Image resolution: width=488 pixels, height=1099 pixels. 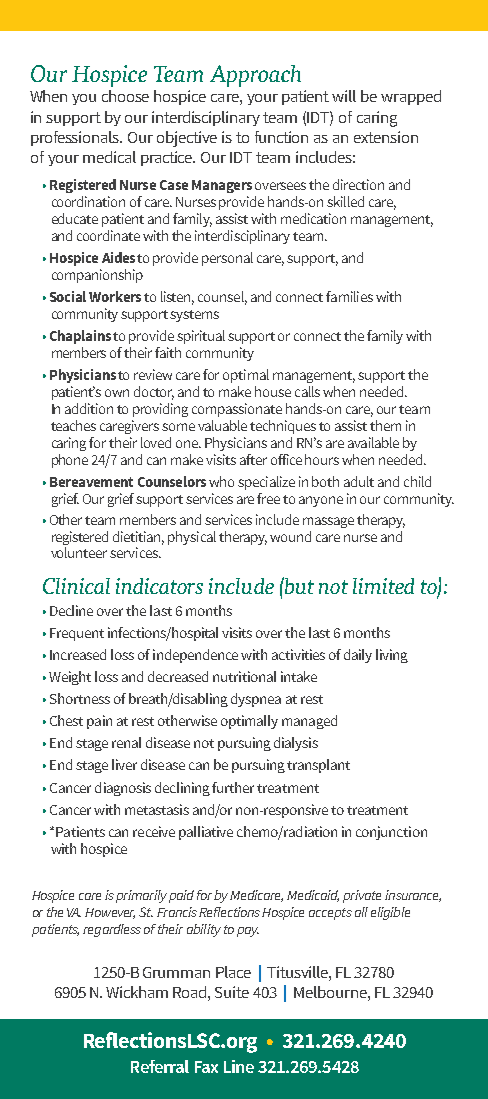 I want to click on compassionate, so click(x=237, y=410).
